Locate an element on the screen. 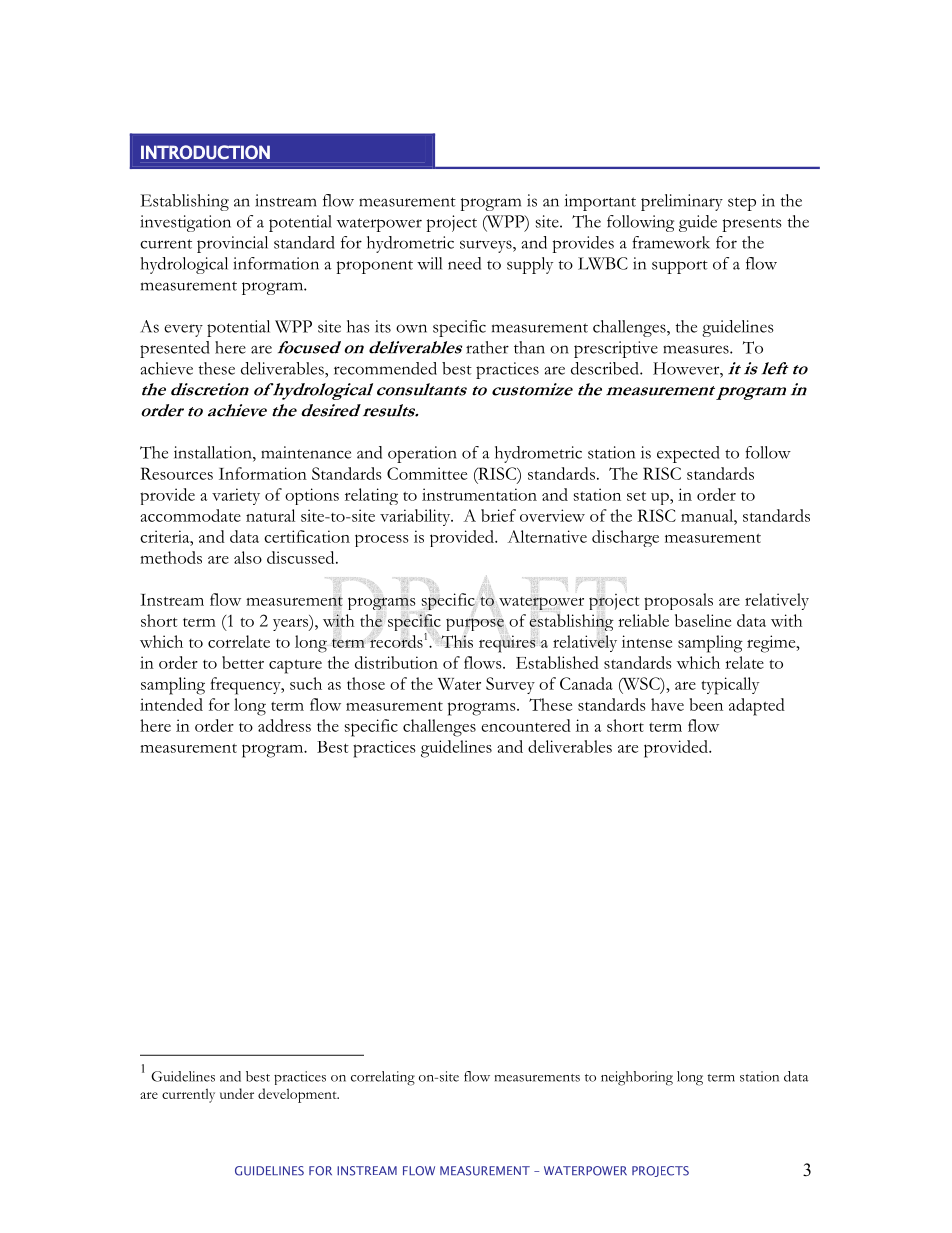 This screenshot has width=952, height=1233. need is located at coordinates (464, 263).
